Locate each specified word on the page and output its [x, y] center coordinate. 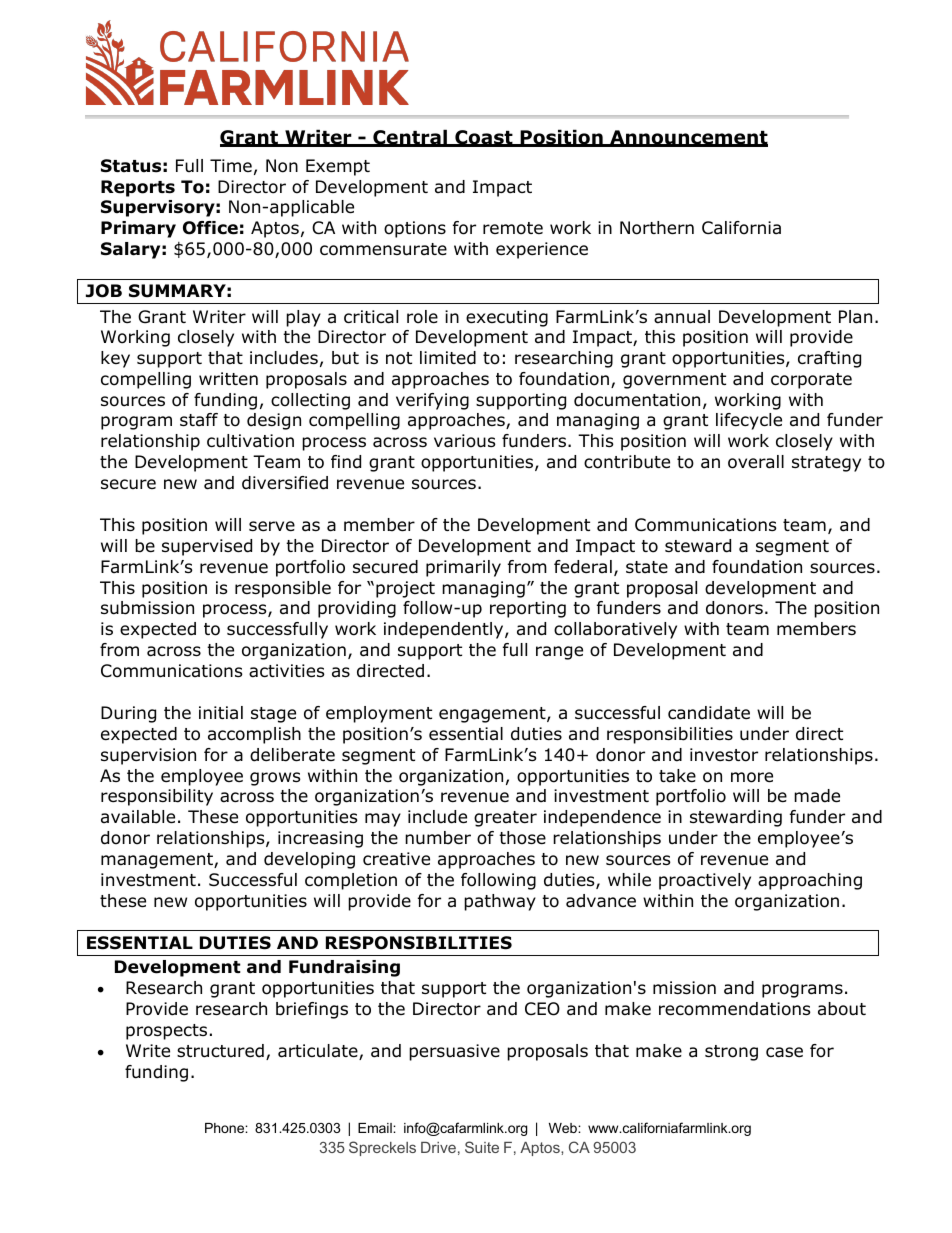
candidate [709, 713]
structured [220, 1051]
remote [513, 228]
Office [210, 228]
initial [221, 712]
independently [445, 630]
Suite [482, 1147]
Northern [657, 228]
